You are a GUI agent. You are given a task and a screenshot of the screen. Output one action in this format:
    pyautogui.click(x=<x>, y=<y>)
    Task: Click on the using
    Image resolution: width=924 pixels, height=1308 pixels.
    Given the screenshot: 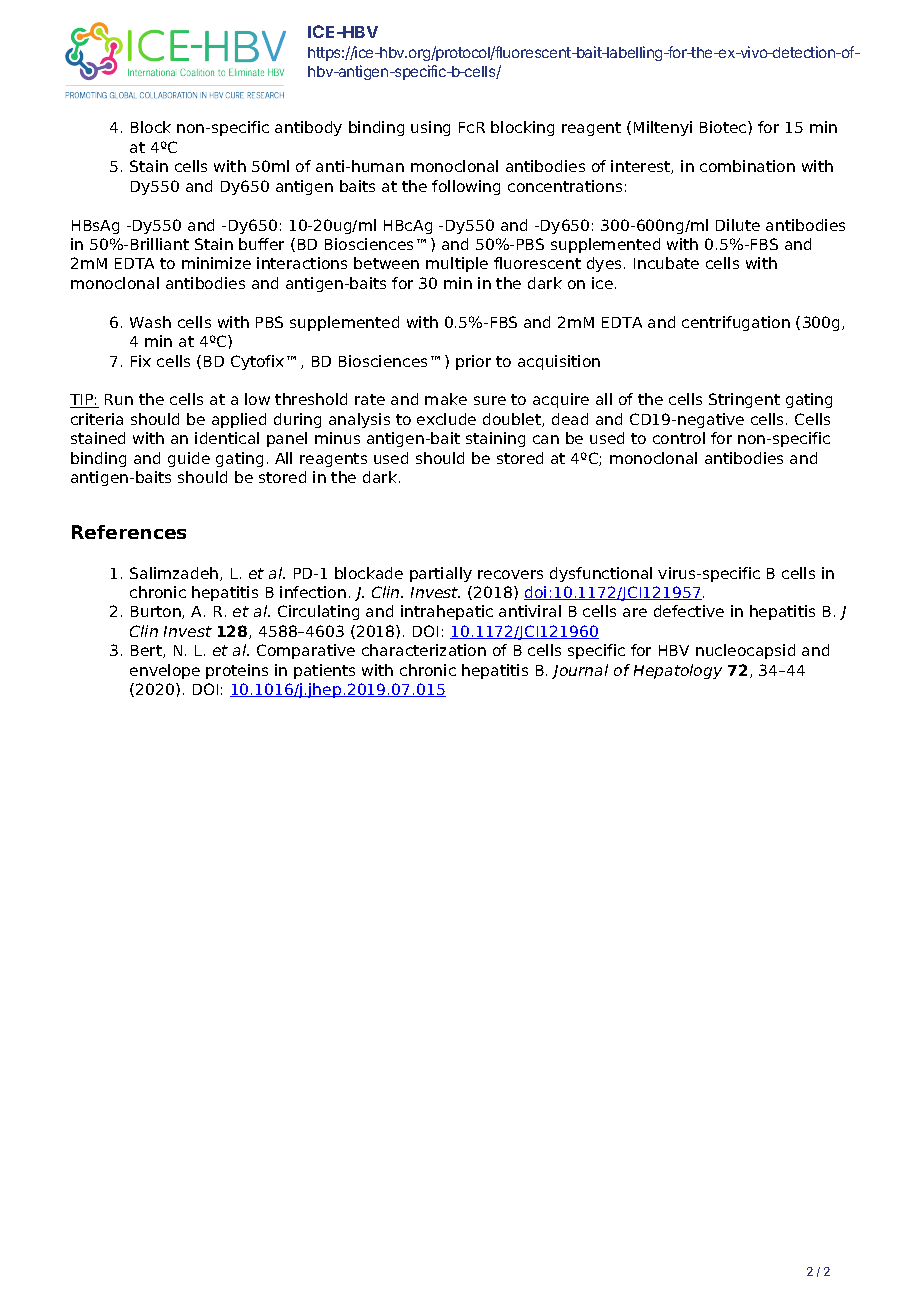 What is the action you would take?
    pyautogui.click(x=430, y=128)
